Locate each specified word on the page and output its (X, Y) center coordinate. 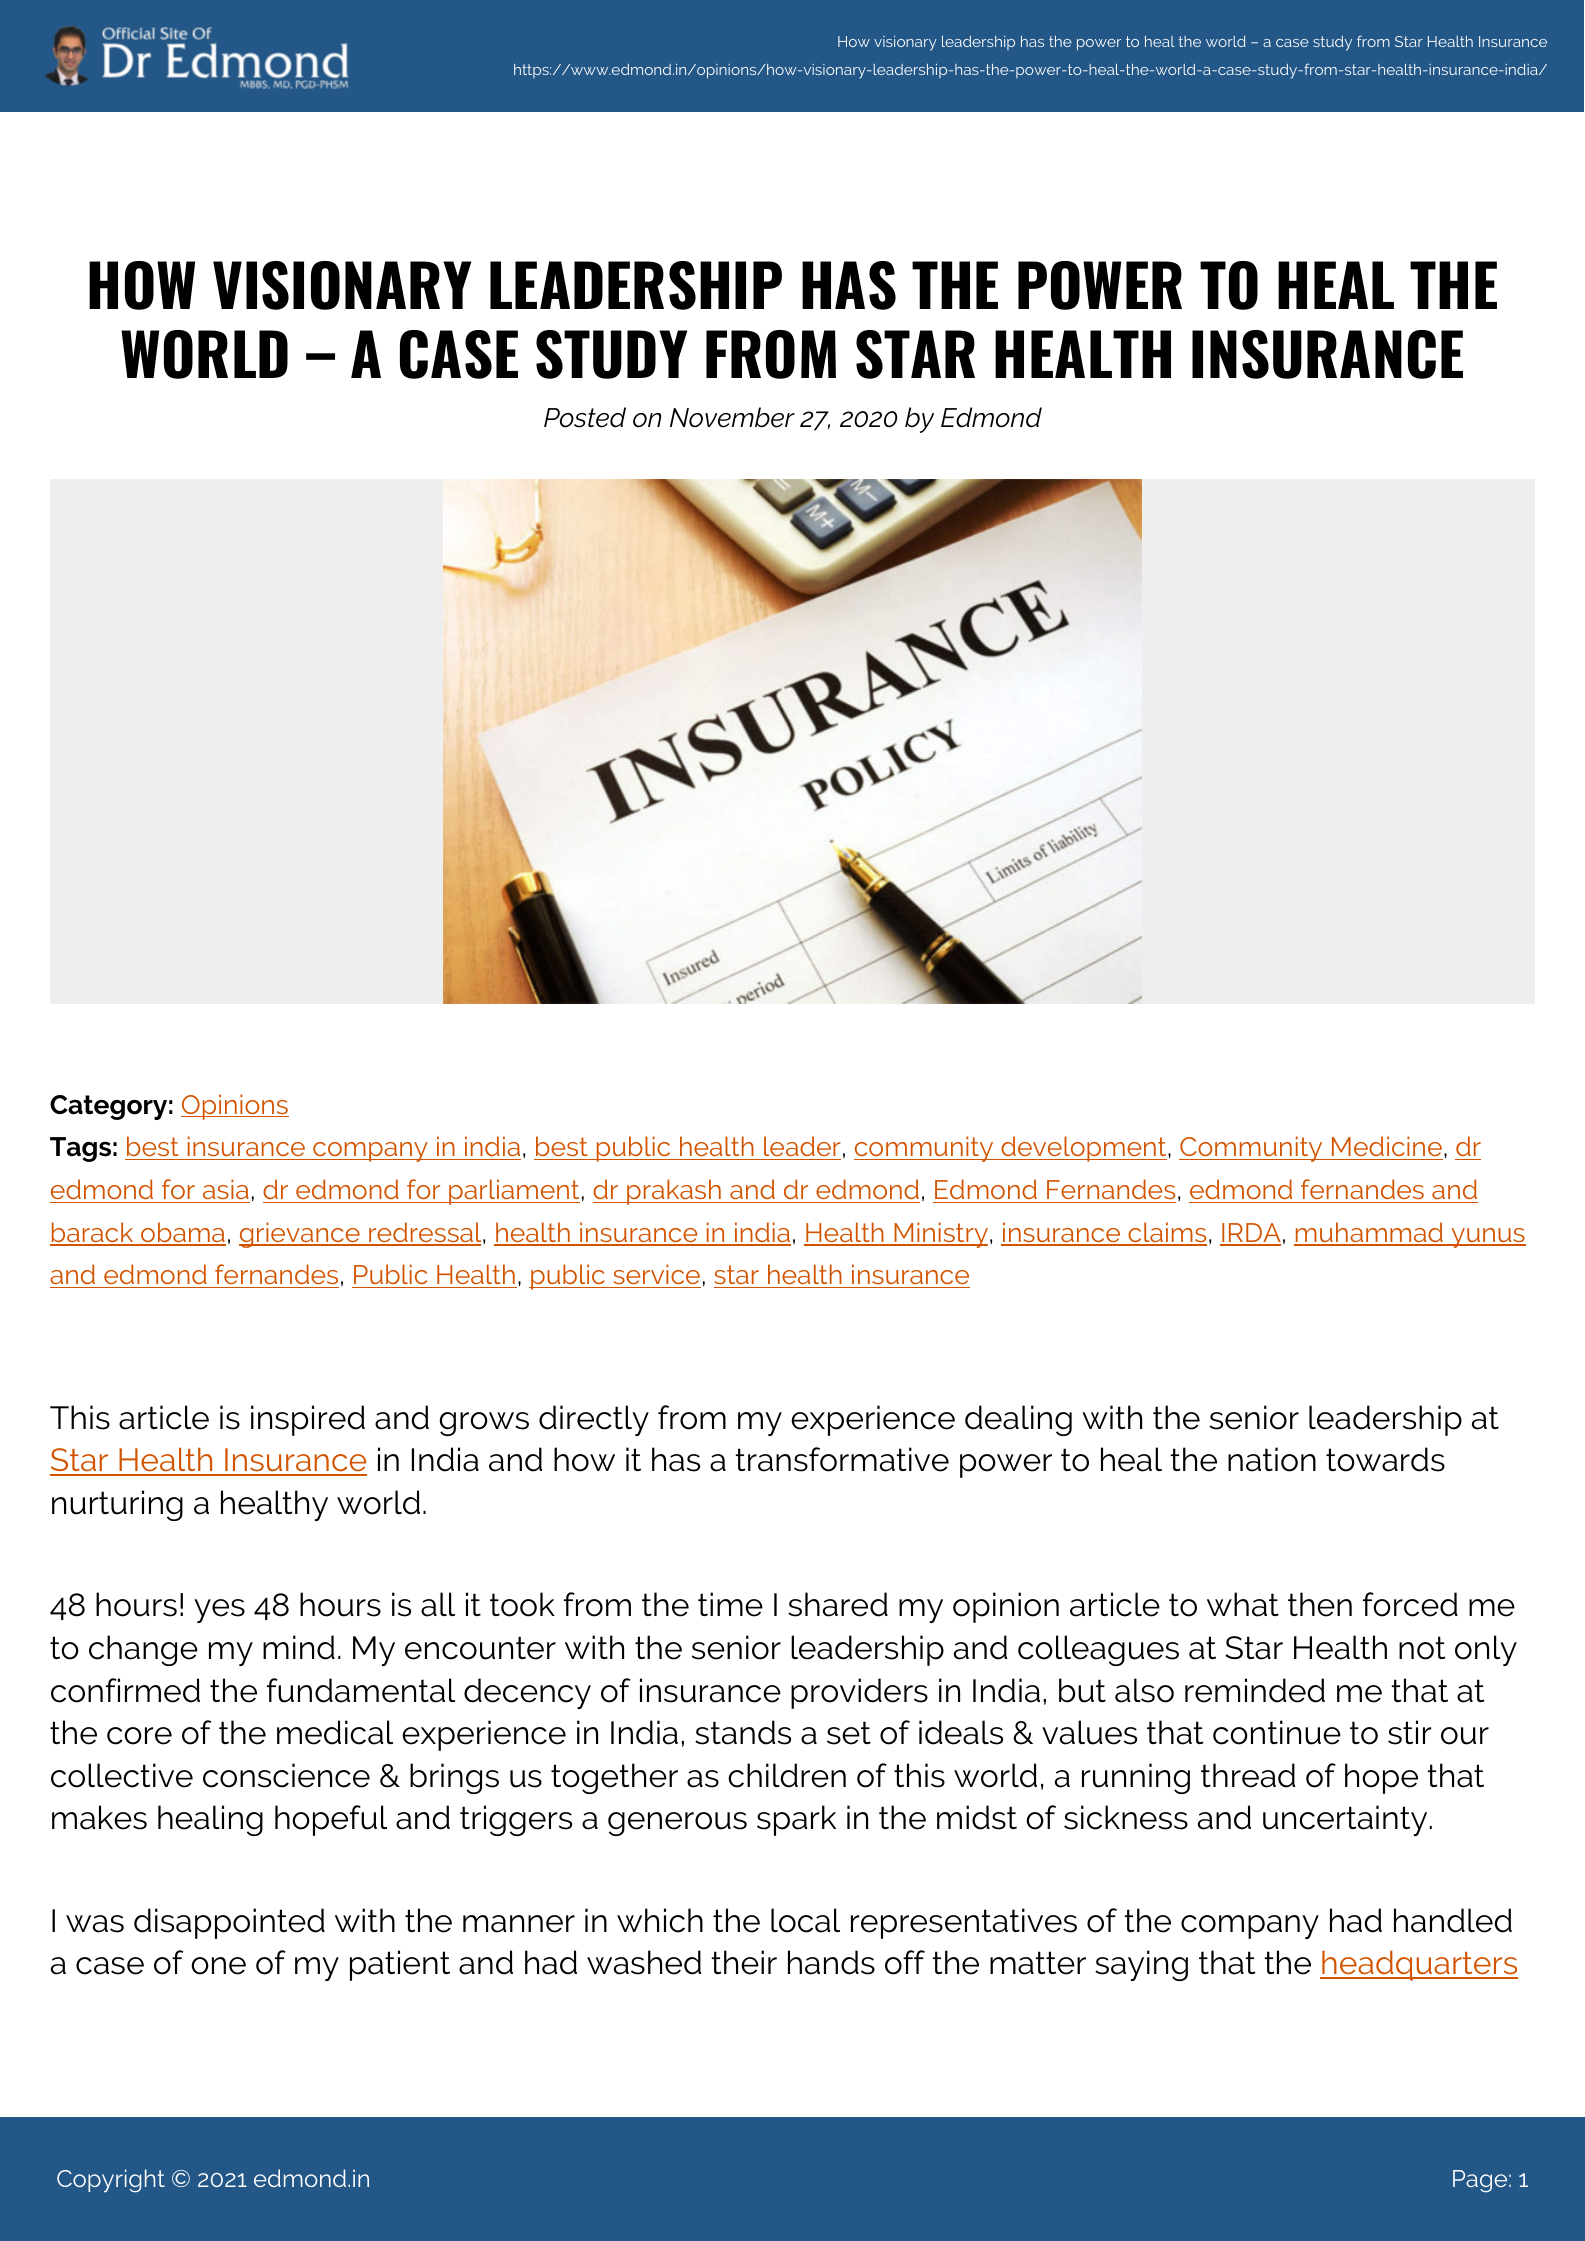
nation (1272, 1459)
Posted (585, 417)
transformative (842, 1459)
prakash (674, 1192)
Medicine (1386, 1148)
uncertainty (1345, 1820)
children (787, 1775)
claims (1166, 1233)
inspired (308, 1420)
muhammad (1369, 1233)
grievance (300, 1235)
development (1084, 1149)
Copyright (111, 2181)
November (732, 417)
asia (226, 1189)
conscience (286, 1775)
